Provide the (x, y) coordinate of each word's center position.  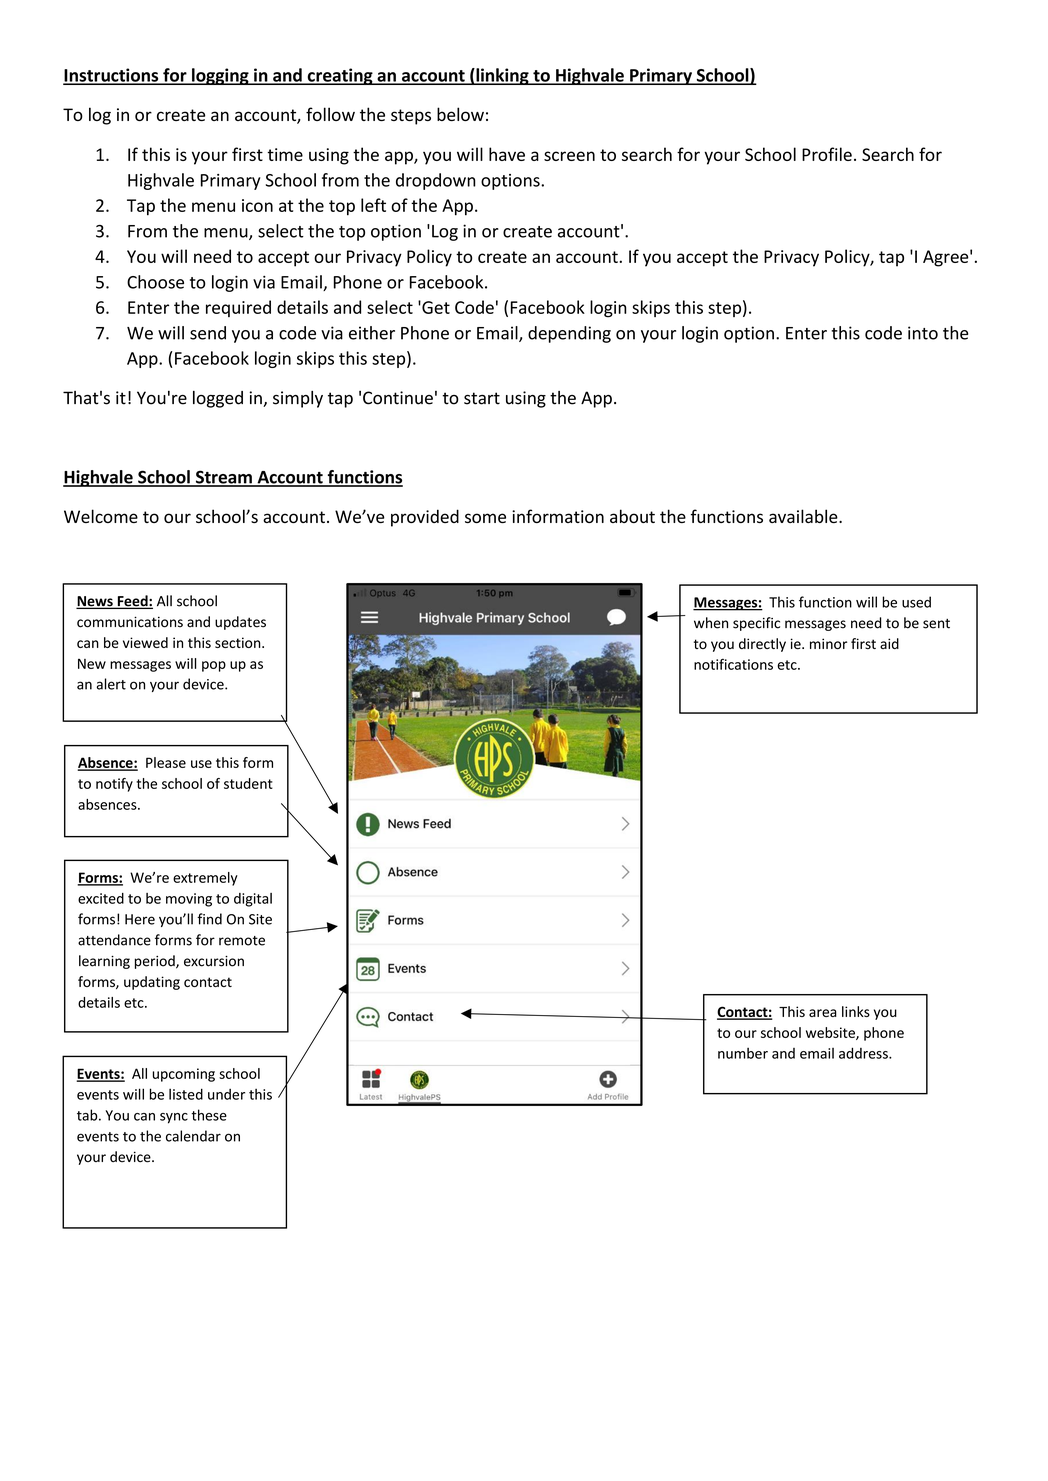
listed (186, 1094)
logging (220, 76)
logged (218, 399)
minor (828, 643)
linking (502, 76)
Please (166, 762)
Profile (827, 154)
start (482, 398)
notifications (733, 664)
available (804, 516)
